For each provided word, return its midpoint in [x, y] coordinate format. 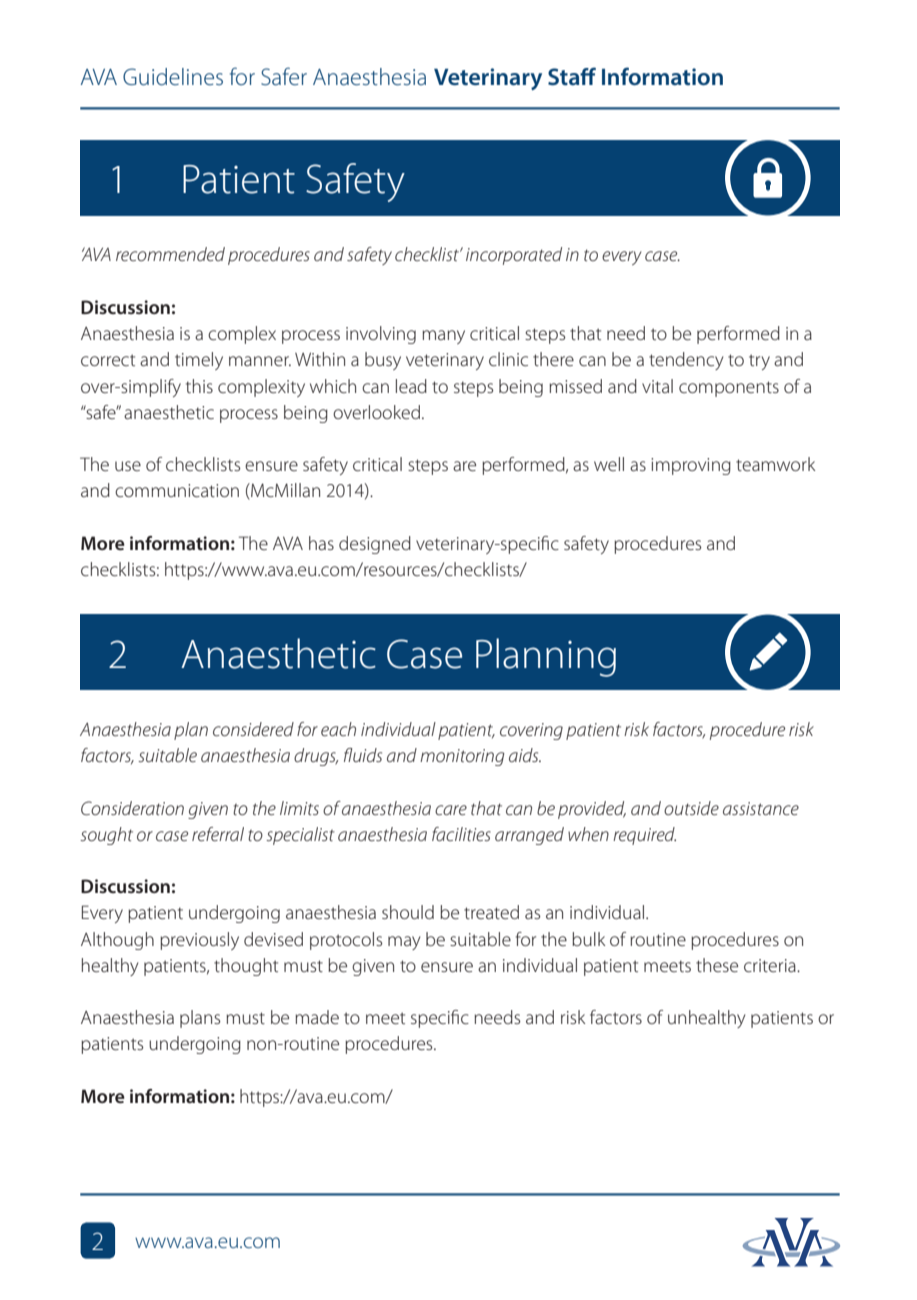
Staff [572, 76]
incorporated [514, 256]
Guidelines [173, 77]
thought [246, 967]
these [717, 965]
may [404, 943]
